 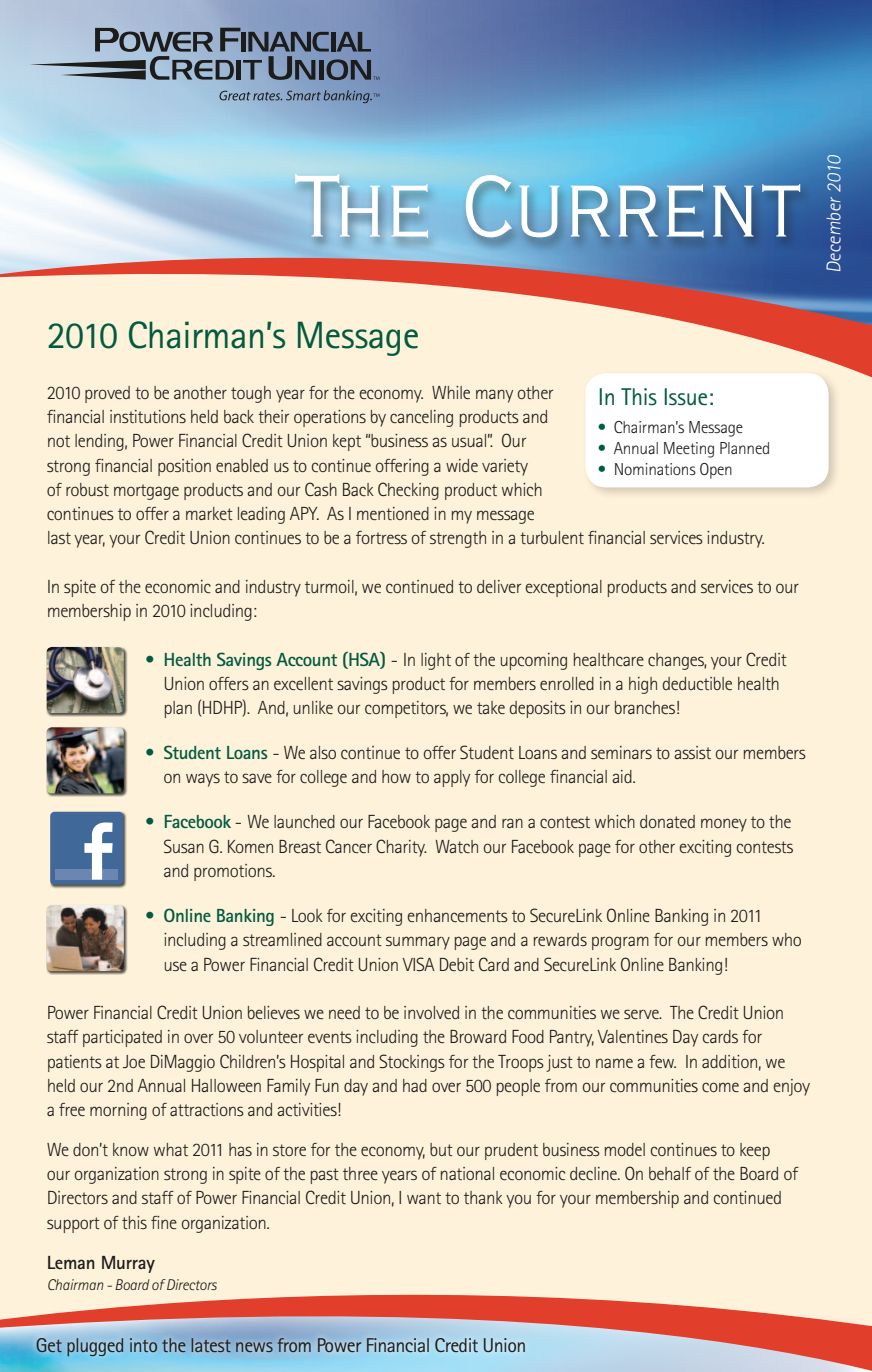 What do you see at coordinates (148, 416) in the page?
I see `institutions` at bounding box center [148, 416].
